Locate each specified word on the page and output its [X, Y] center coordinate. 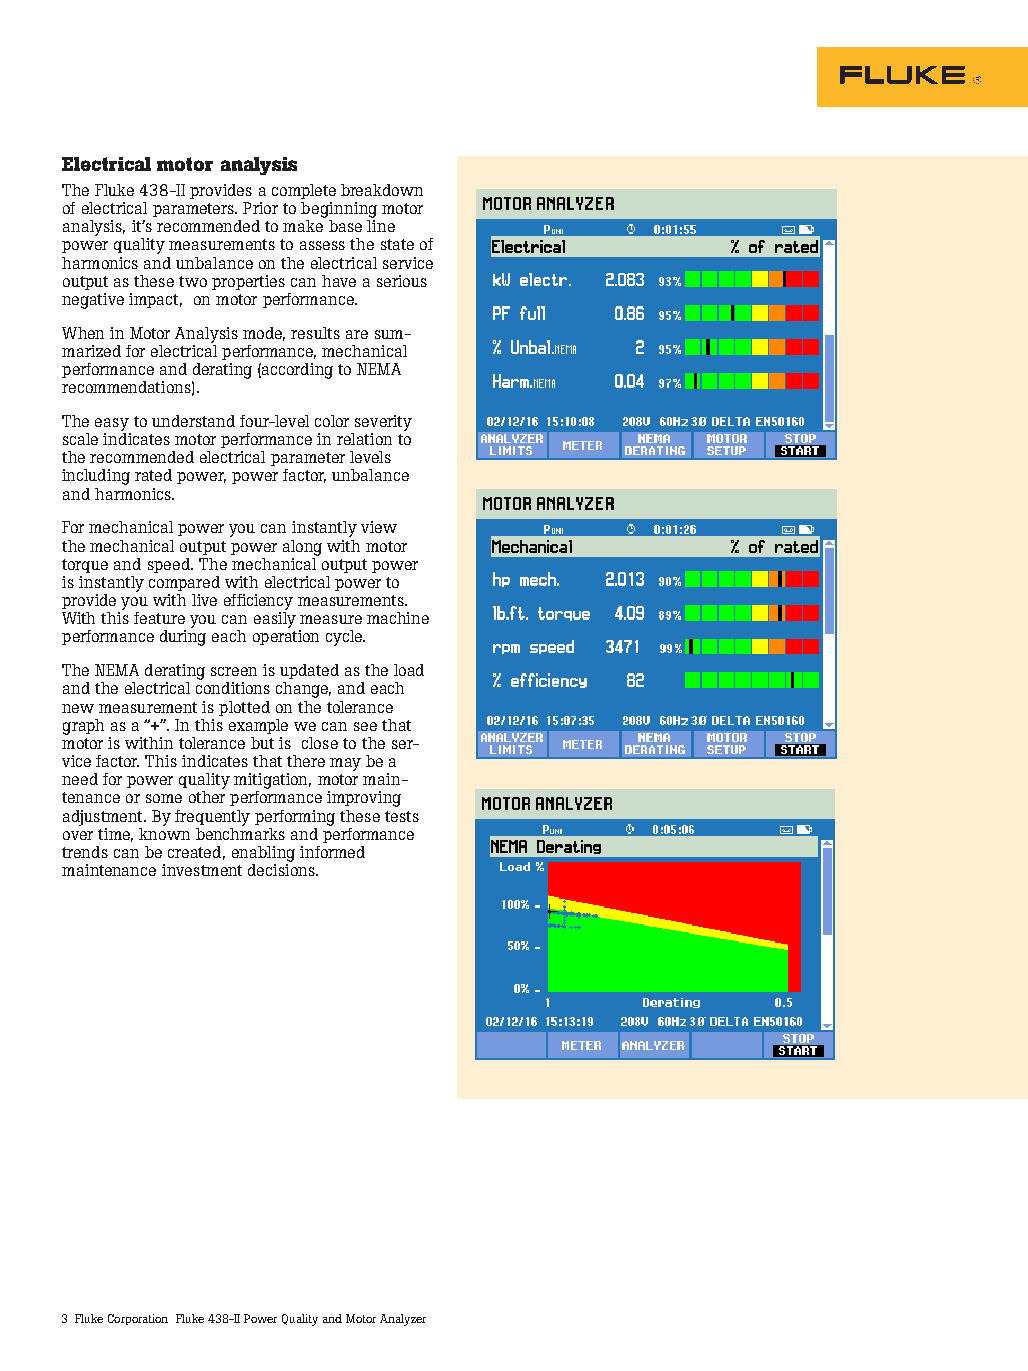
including [96, 477]
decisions [282, 870]
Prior [260, 208]
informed [332, 852]
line [381, 226]
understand [193, 421]
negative [93, 301]
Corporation [138, 1319]
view [379, 527]
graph [83, 727]
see [365, 726]
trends [85, 852]
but [262, 743]
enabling [263, 854]
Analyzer [403, 1320]
